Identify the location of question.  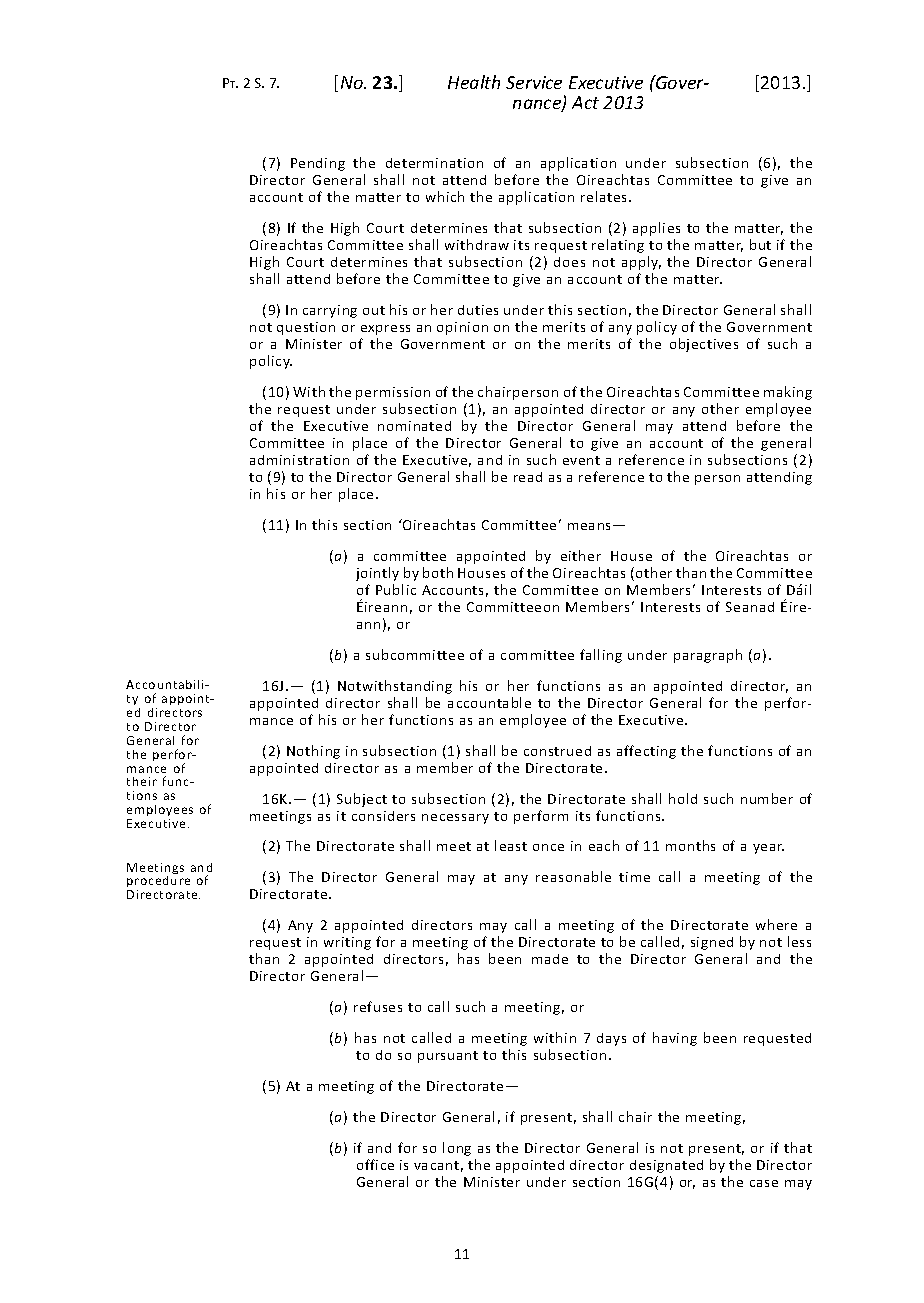
(306, 328).
